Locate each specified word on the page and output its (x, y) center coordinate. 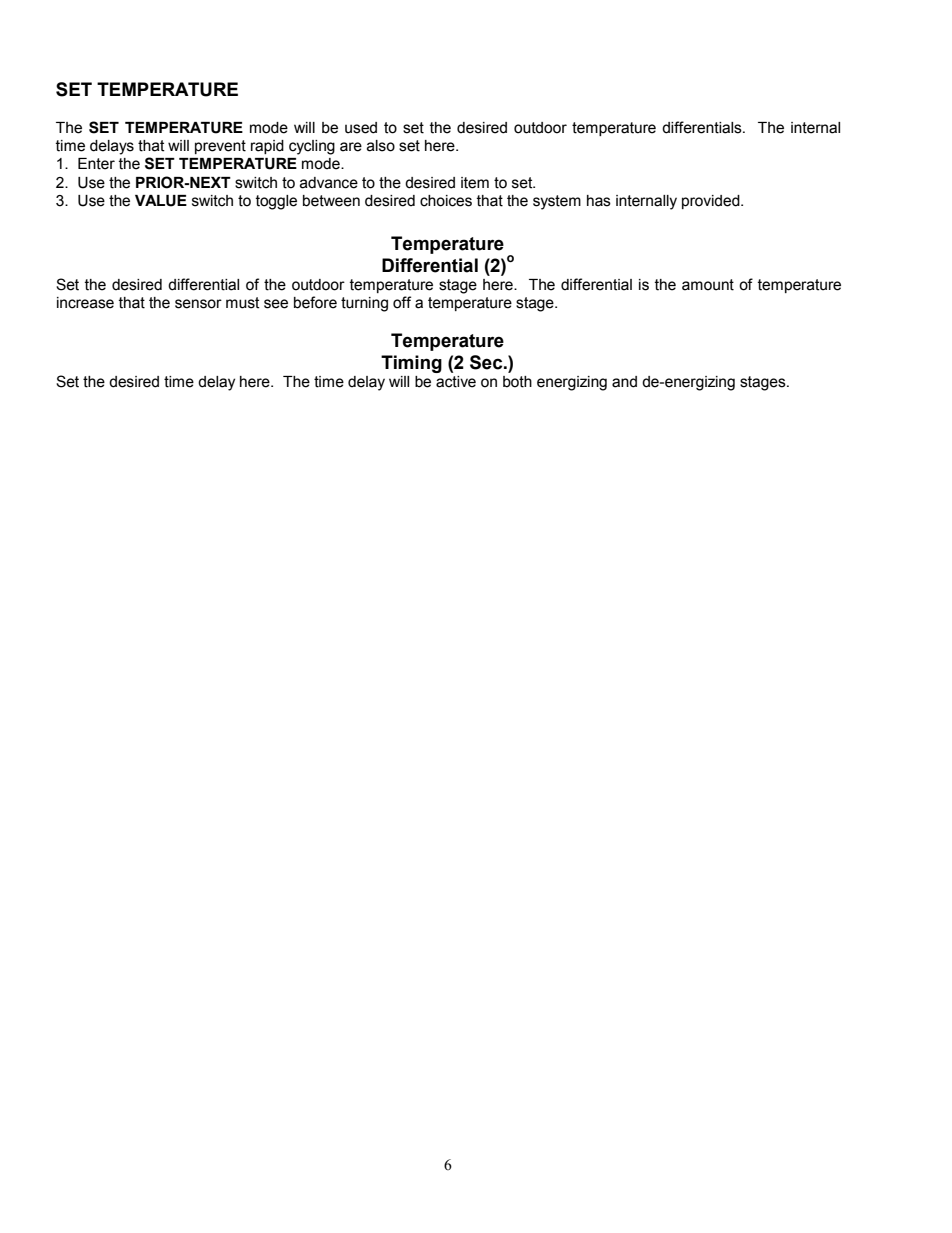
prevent (220, 147)
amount (708, 285)
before (315, 302)
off (402, 302)
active (456, 382)
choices (446, 201)
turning (364, 304)
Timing (411, 364)
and (624, 382)
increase (85, 303)
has (599, 201)
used (361, 128)
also (381, 146)
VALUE (161, 201)
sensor (198, 304)
